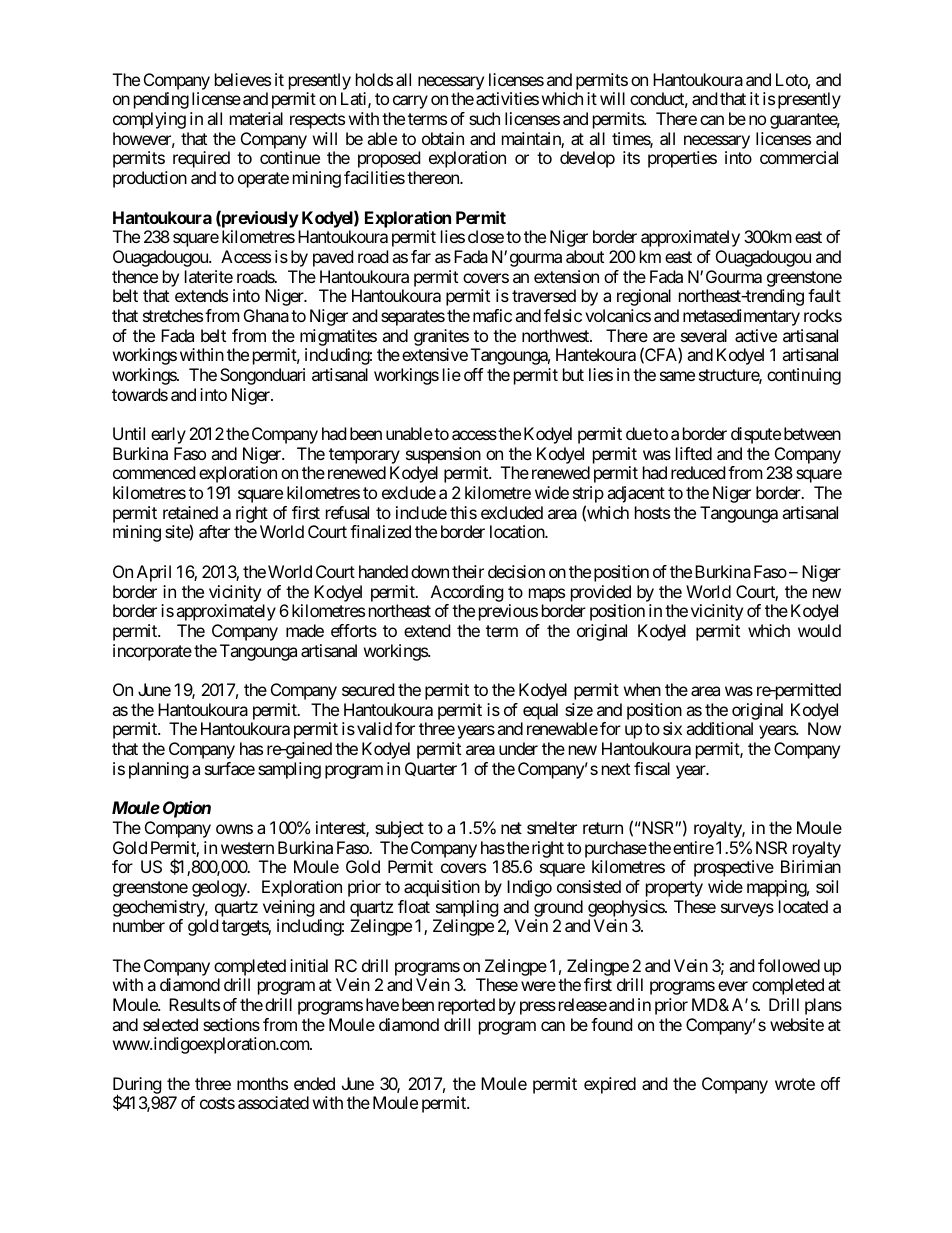  I want to click on sections, so click(231, 1024).
